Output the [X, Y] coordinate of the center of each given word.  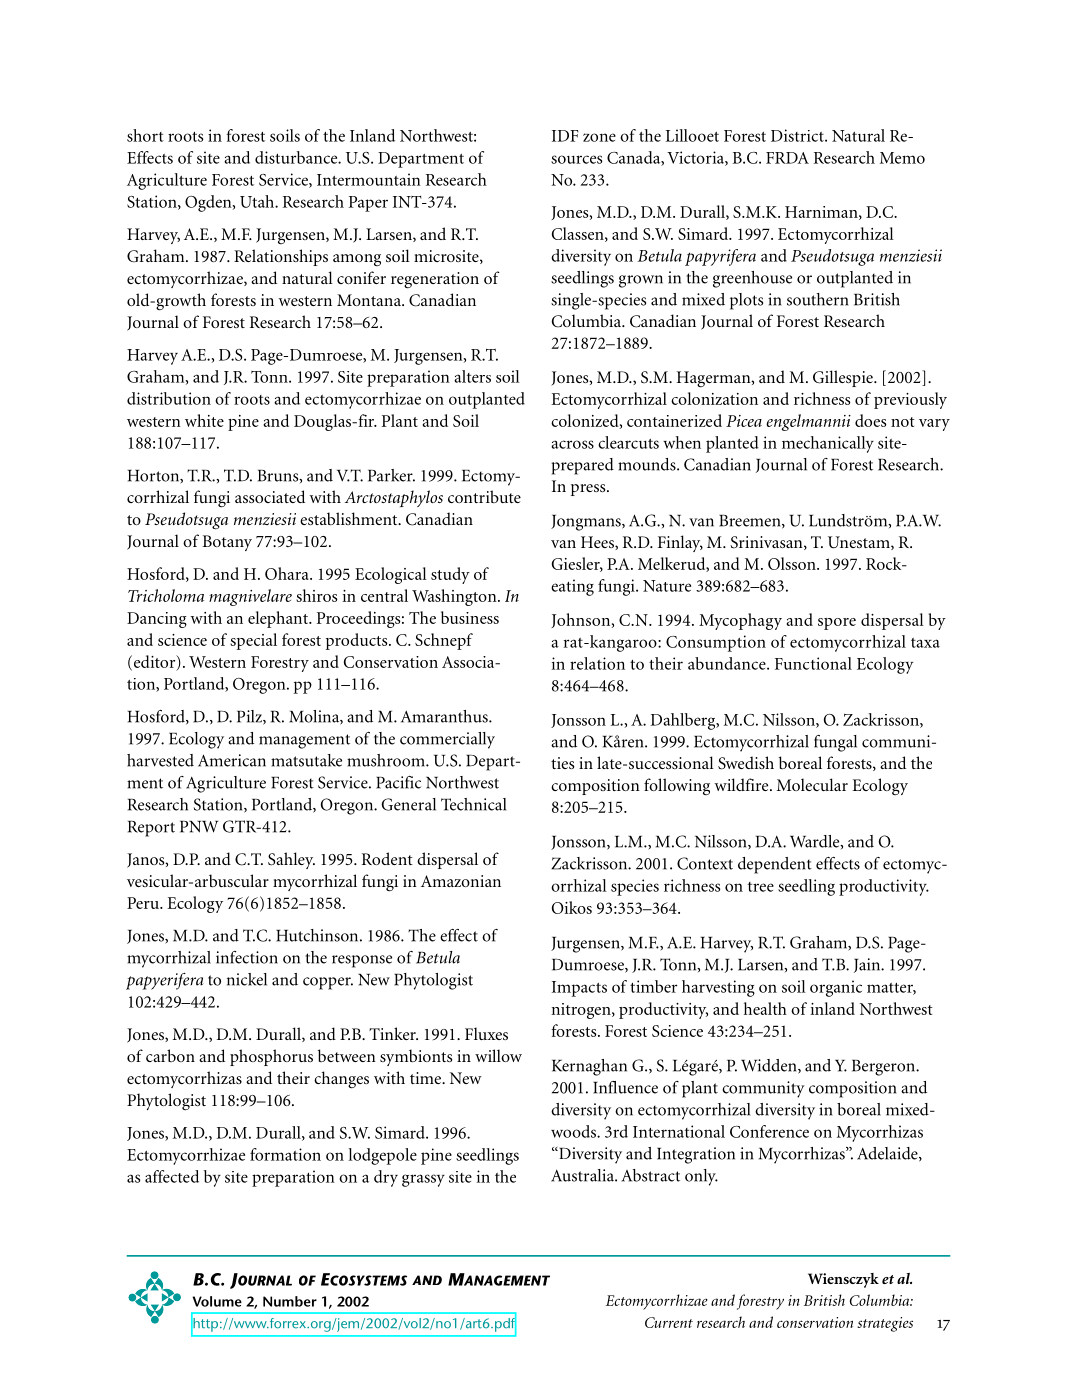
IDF [565, 136]
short [145, 135]
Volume [217, 1301]
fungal [835, 743]
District [798, 135]
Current [669, 1322]
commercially [447, 740]
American [232, 760]
